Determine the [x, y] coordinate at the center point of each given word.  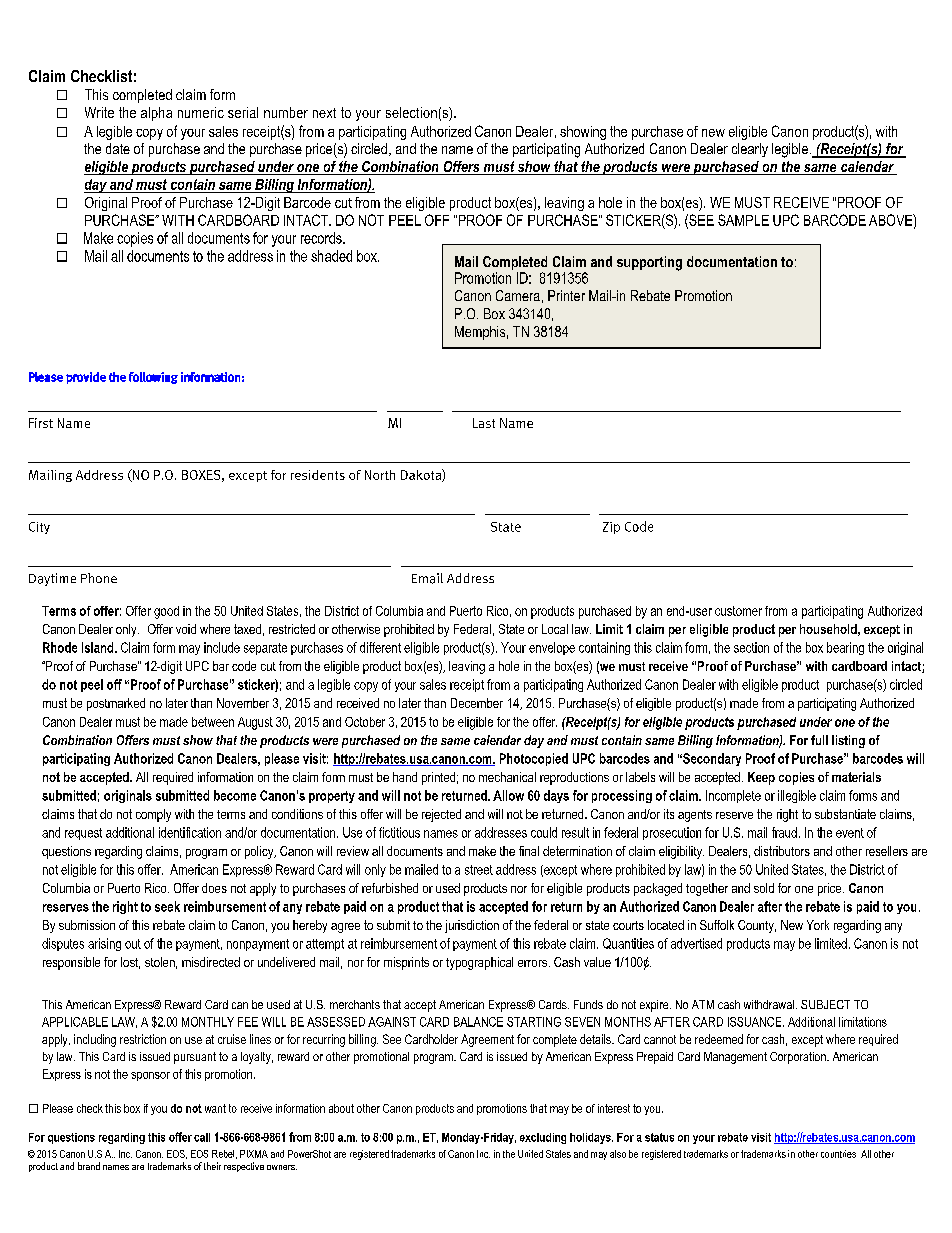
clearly [750, 150]
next [324, 113]
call [202, 1137]
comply [153, 815]
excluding [543, 1138]
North [380, 475]
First [41, 423]
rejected [441, 815]
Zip [611, 528]
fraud [784, 832]
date [118, 148]
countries [838, 1154]
